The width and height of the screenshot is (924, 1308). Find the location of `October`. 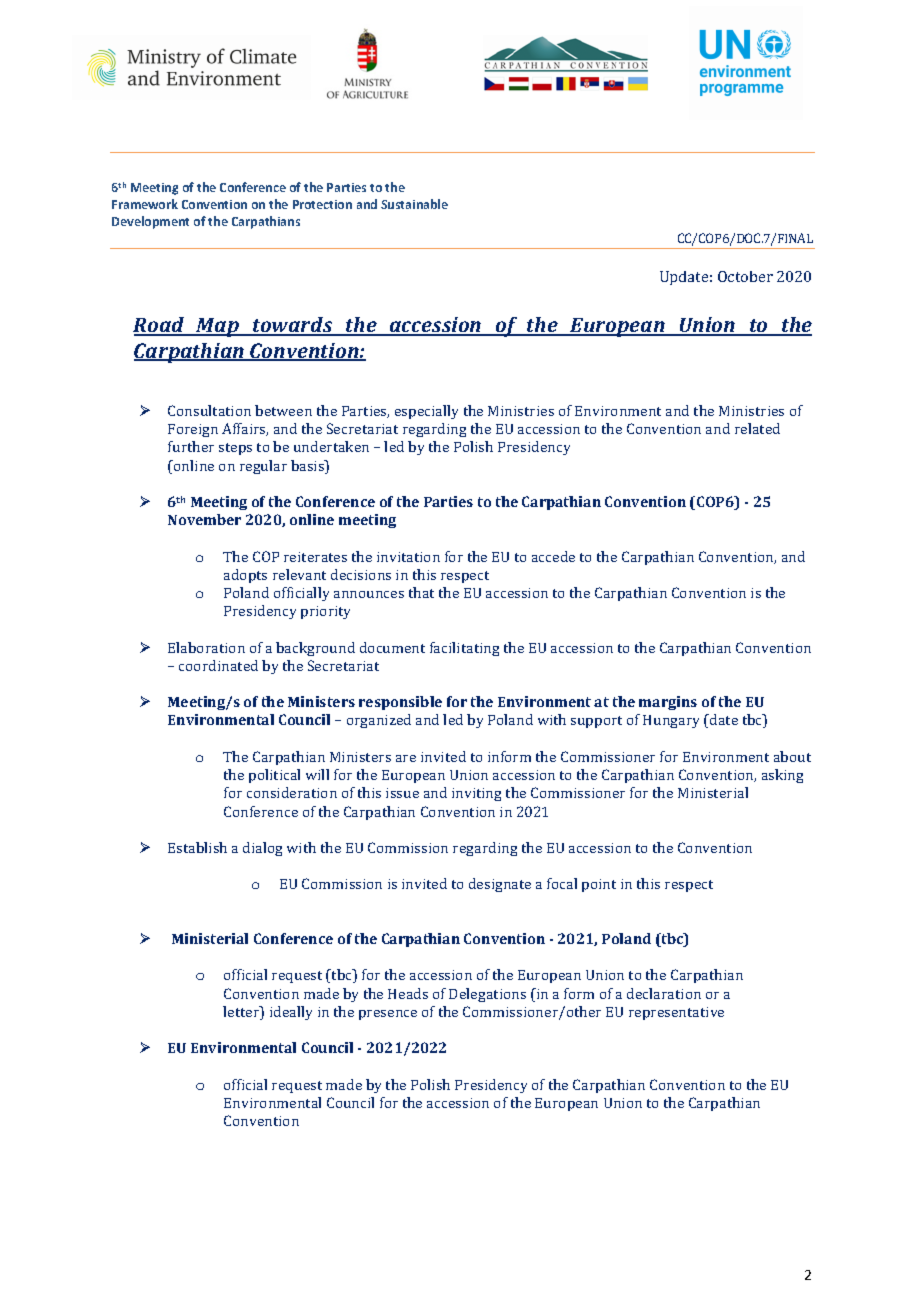

October is located at coordinates (745, 276).
